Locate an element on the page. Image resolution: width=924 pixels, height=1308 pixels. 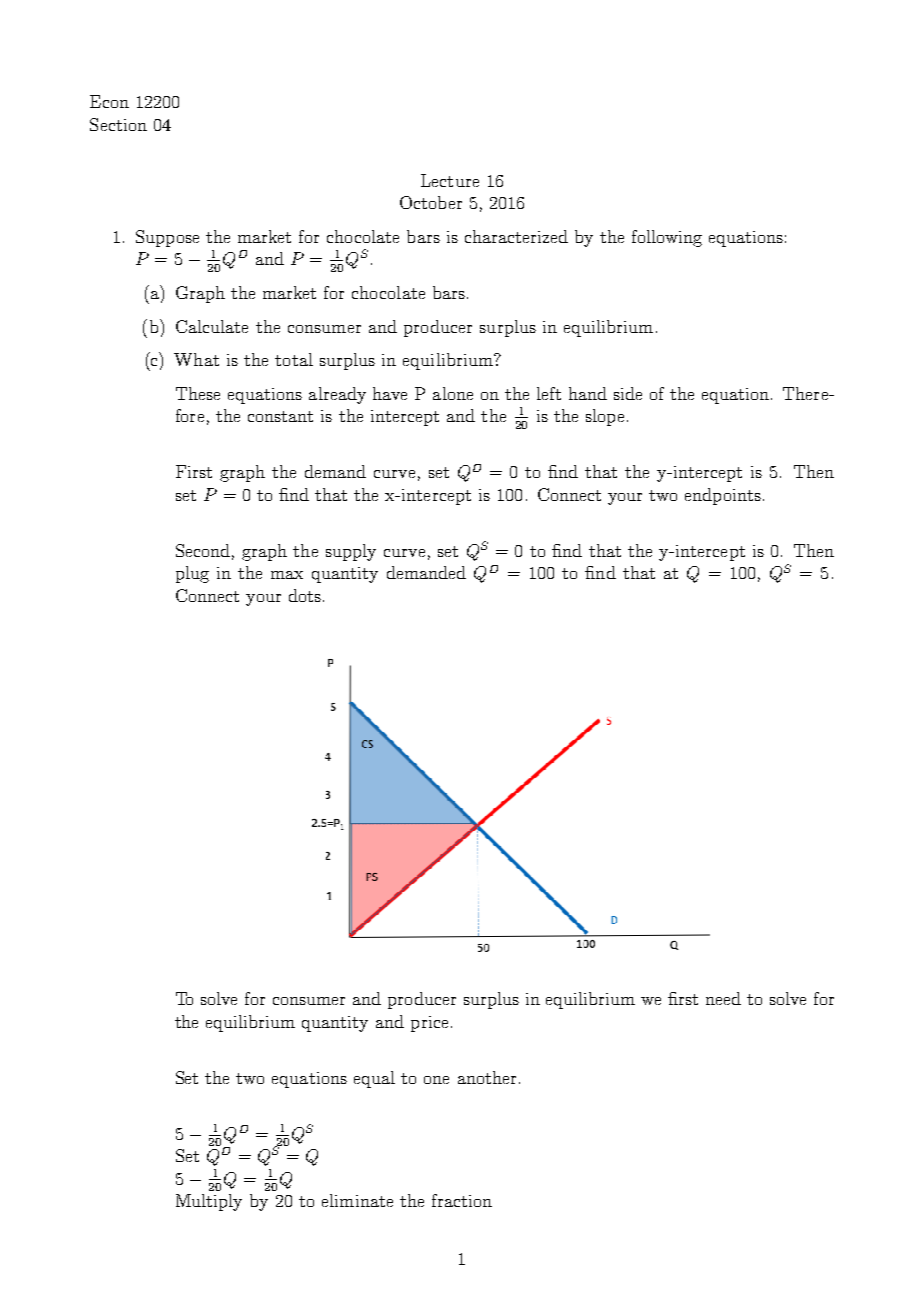
dots is located at coordinates (305, 595).
